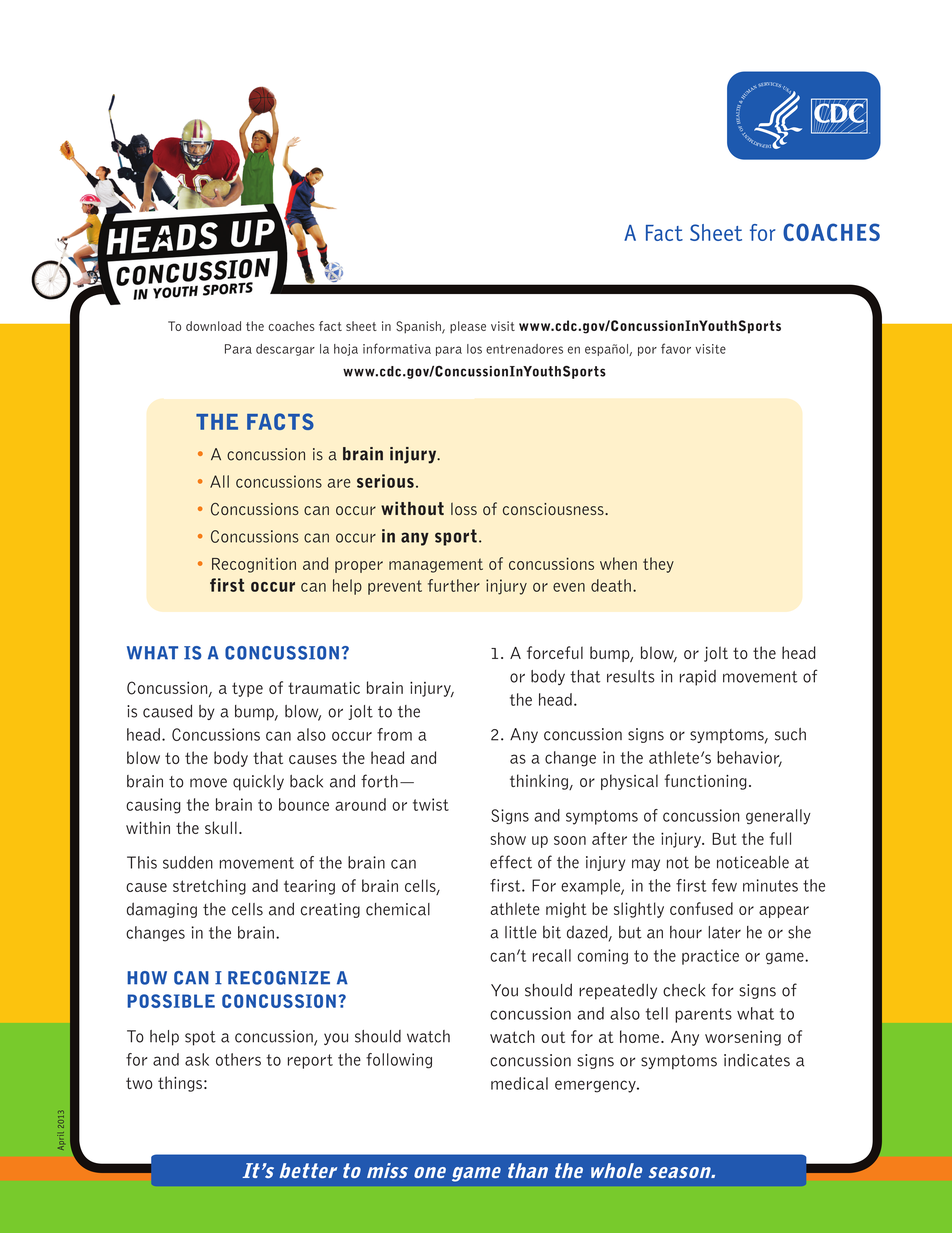  Describe the element at coordinates (464, 509) in the document. I see `loss` at that location.
